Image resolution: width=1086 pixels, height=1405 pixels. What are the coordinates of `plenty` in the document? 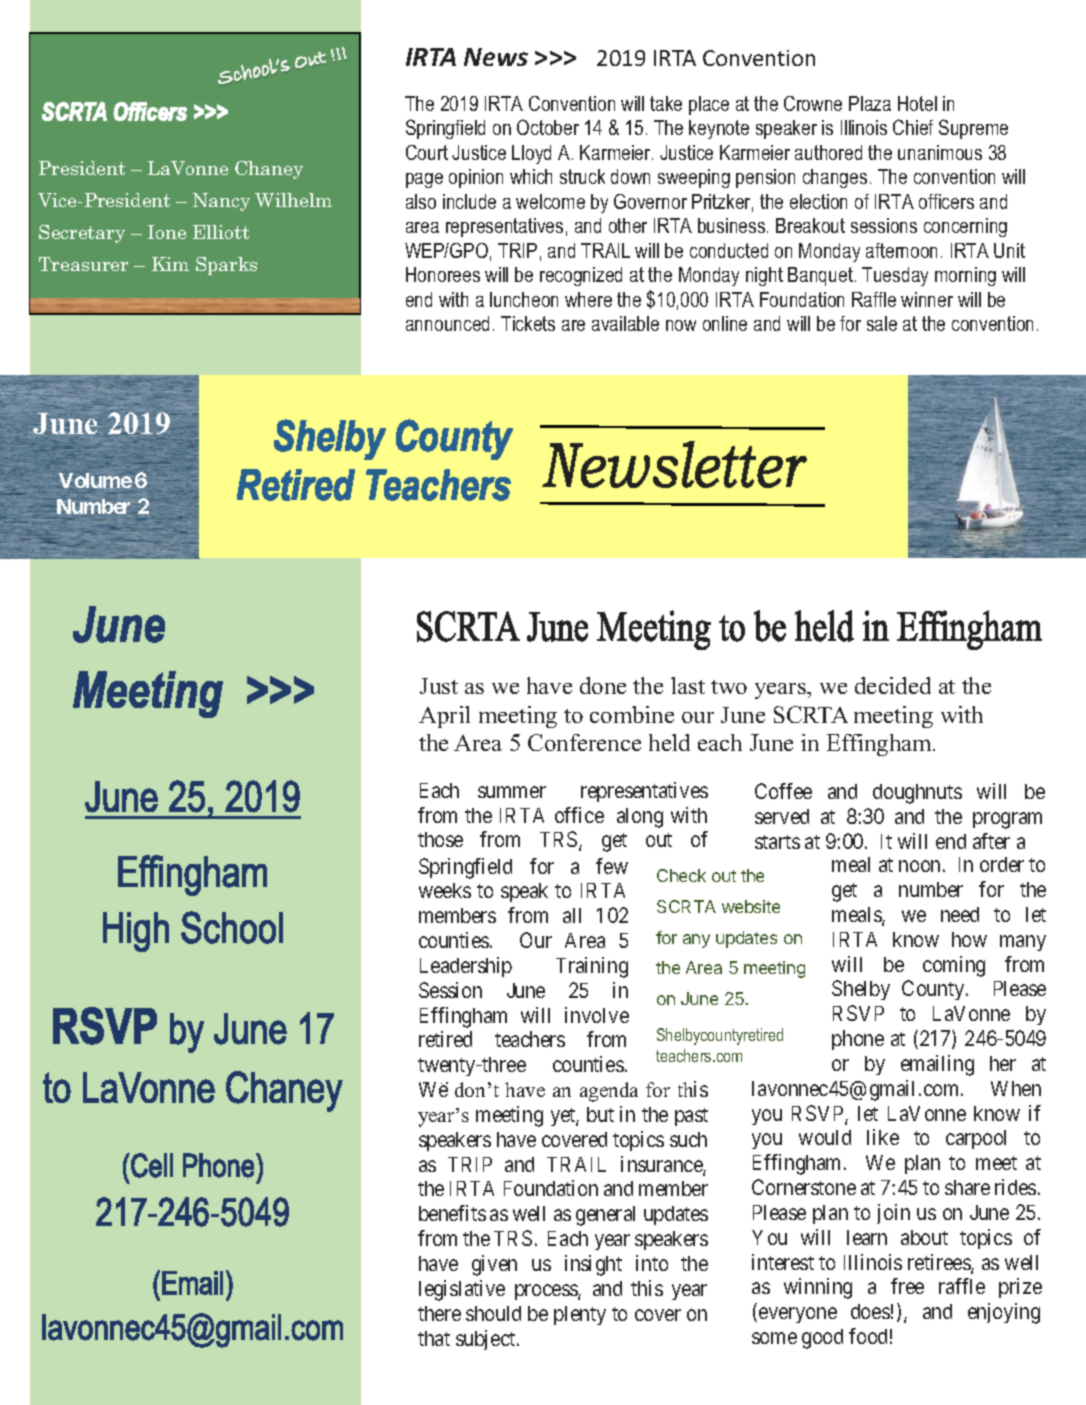 It's located at (580, 1315).
